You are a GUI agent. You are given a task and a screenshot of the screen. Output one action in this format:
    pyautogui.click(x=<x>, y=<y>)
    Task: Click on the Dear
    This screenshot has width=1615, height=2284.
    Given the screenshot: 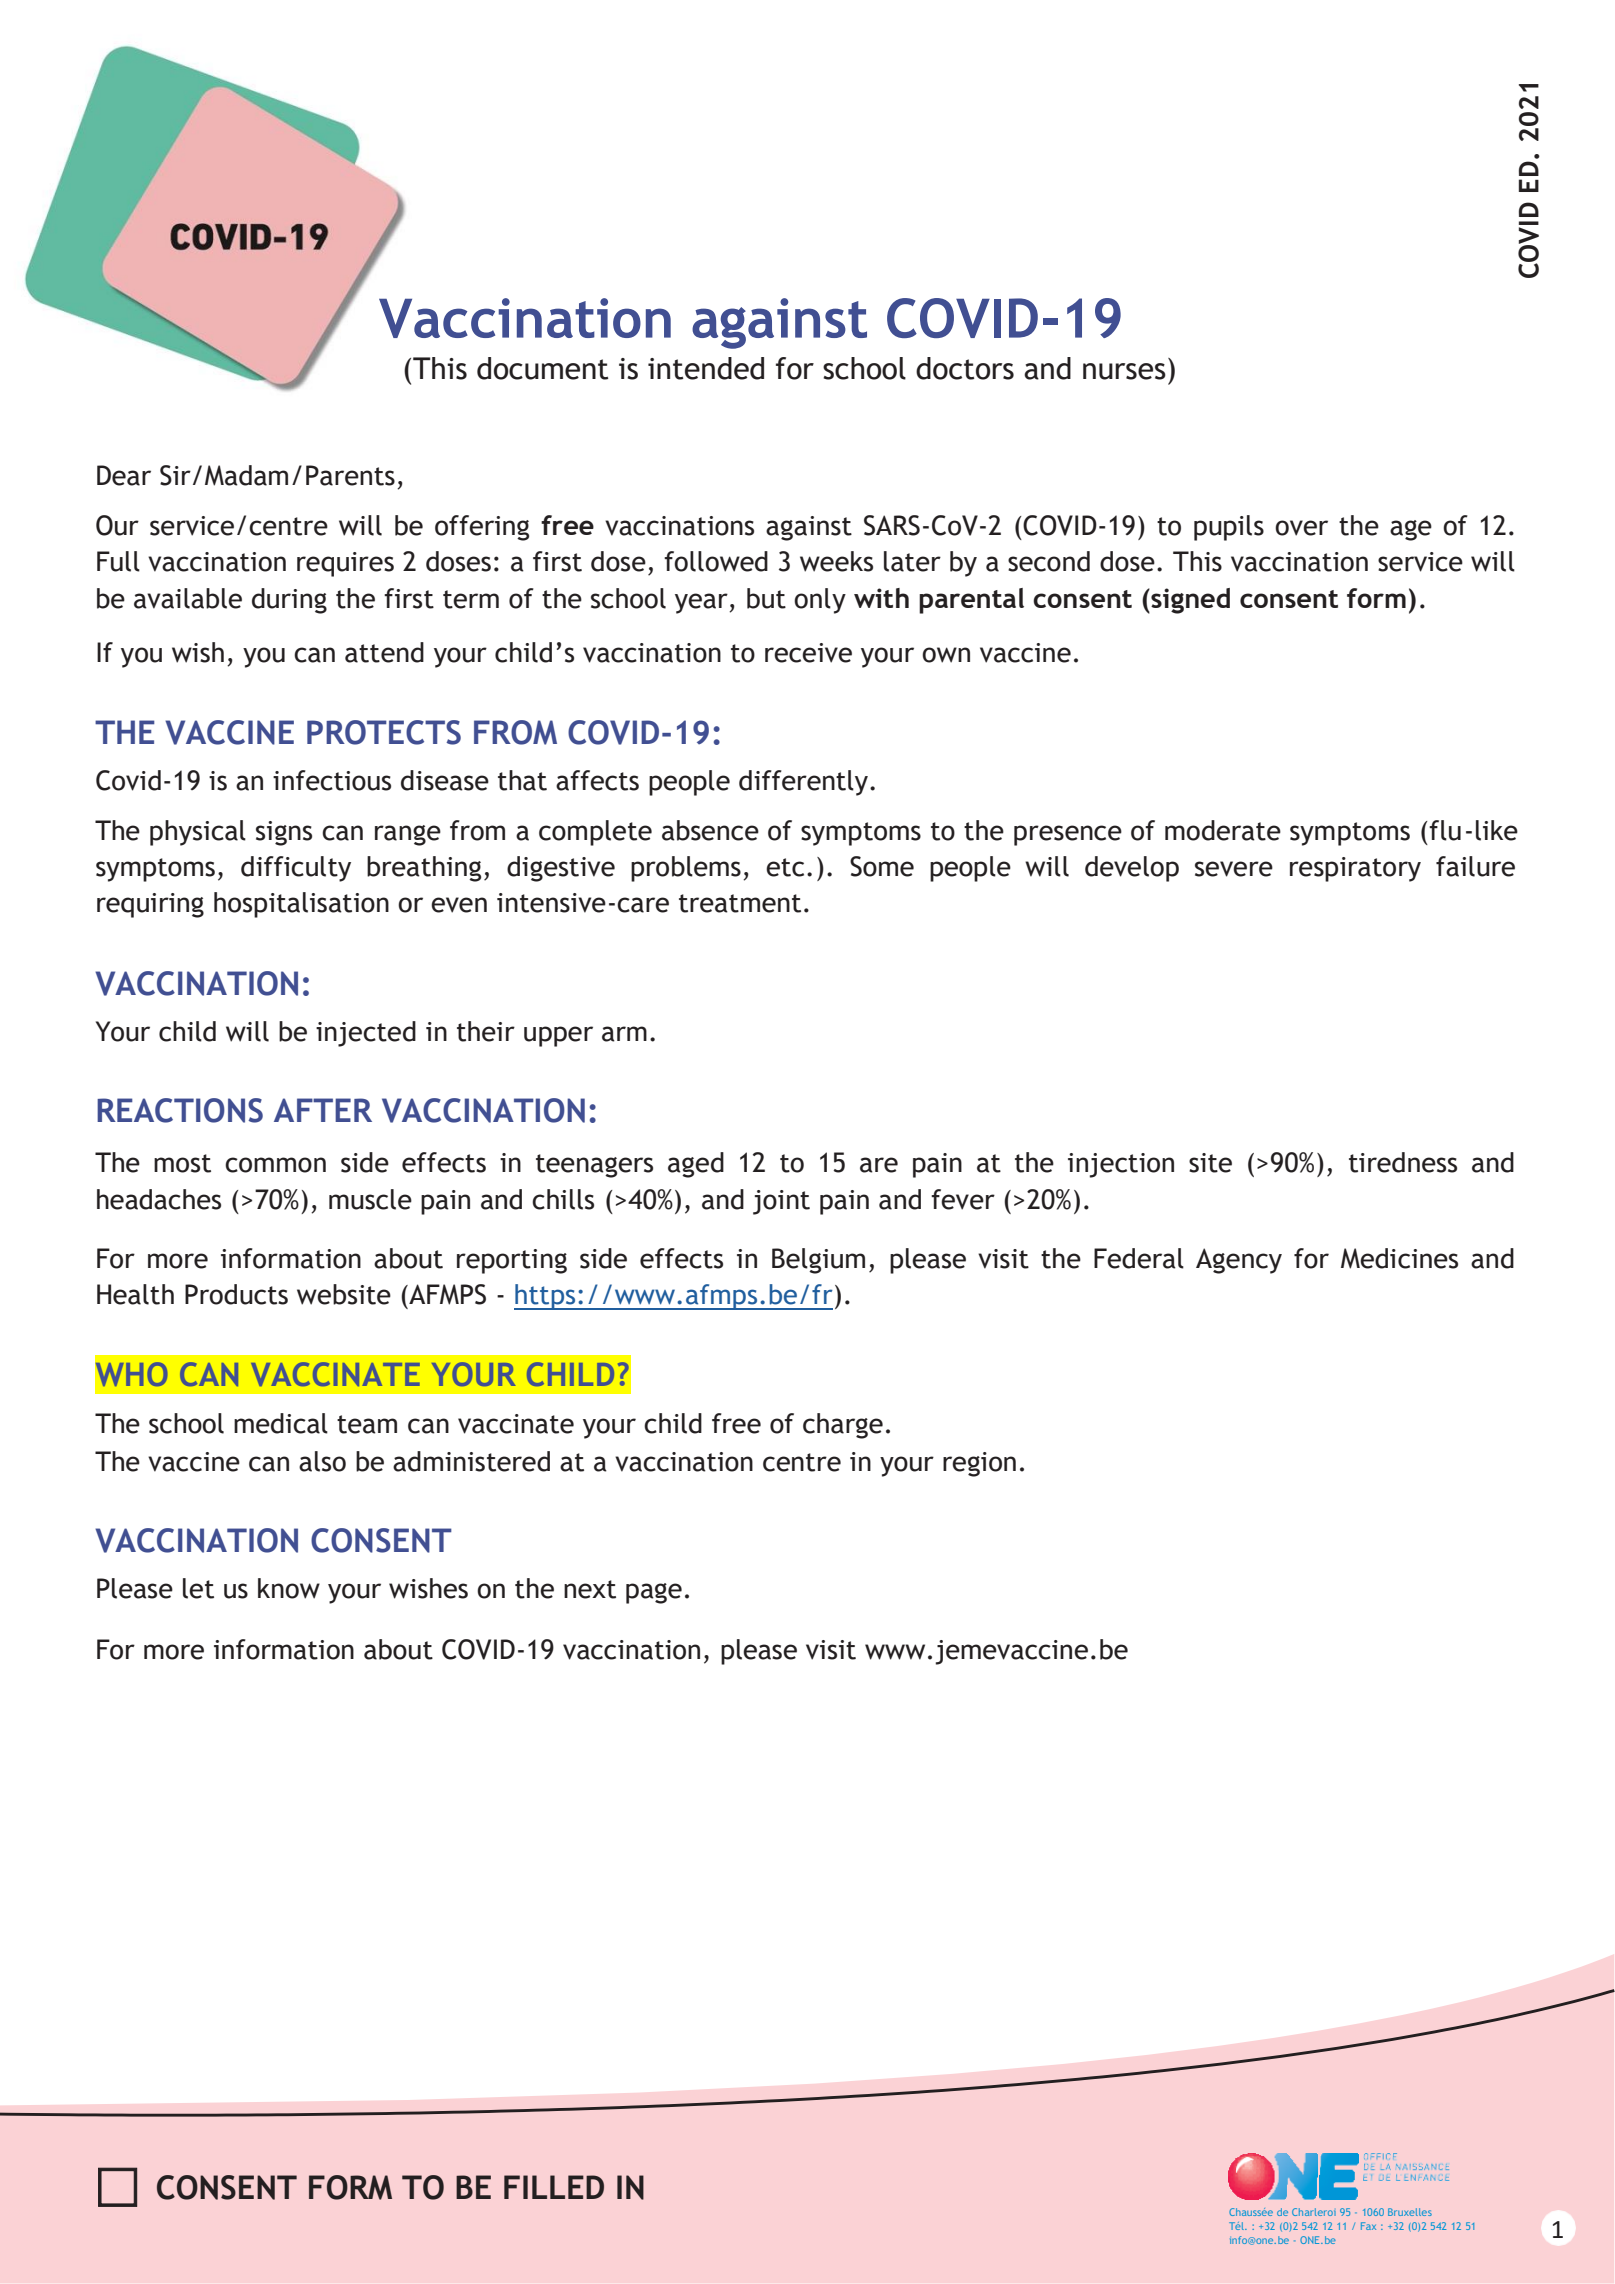 What is the action you would take?
    pyautogui.click(x=124, y=475)
